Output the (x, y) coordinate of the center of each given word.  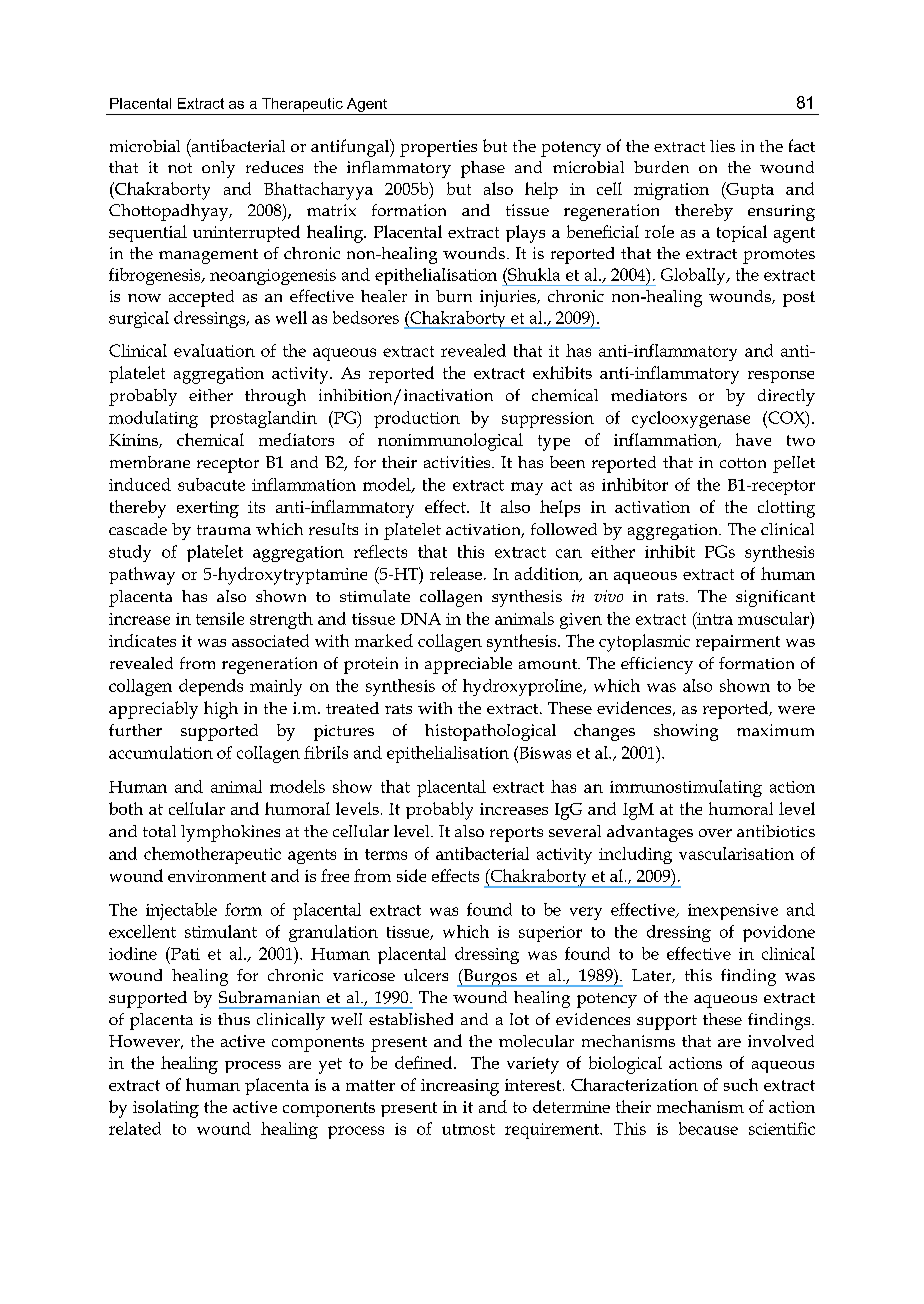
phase (483, 169)
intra (714, 618)
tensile (220, 618)
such (741, 1084)
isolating (166, 1109)
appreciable (468, 665)
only (218, 169)
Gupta (749, 190)
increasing (460, 1087)
